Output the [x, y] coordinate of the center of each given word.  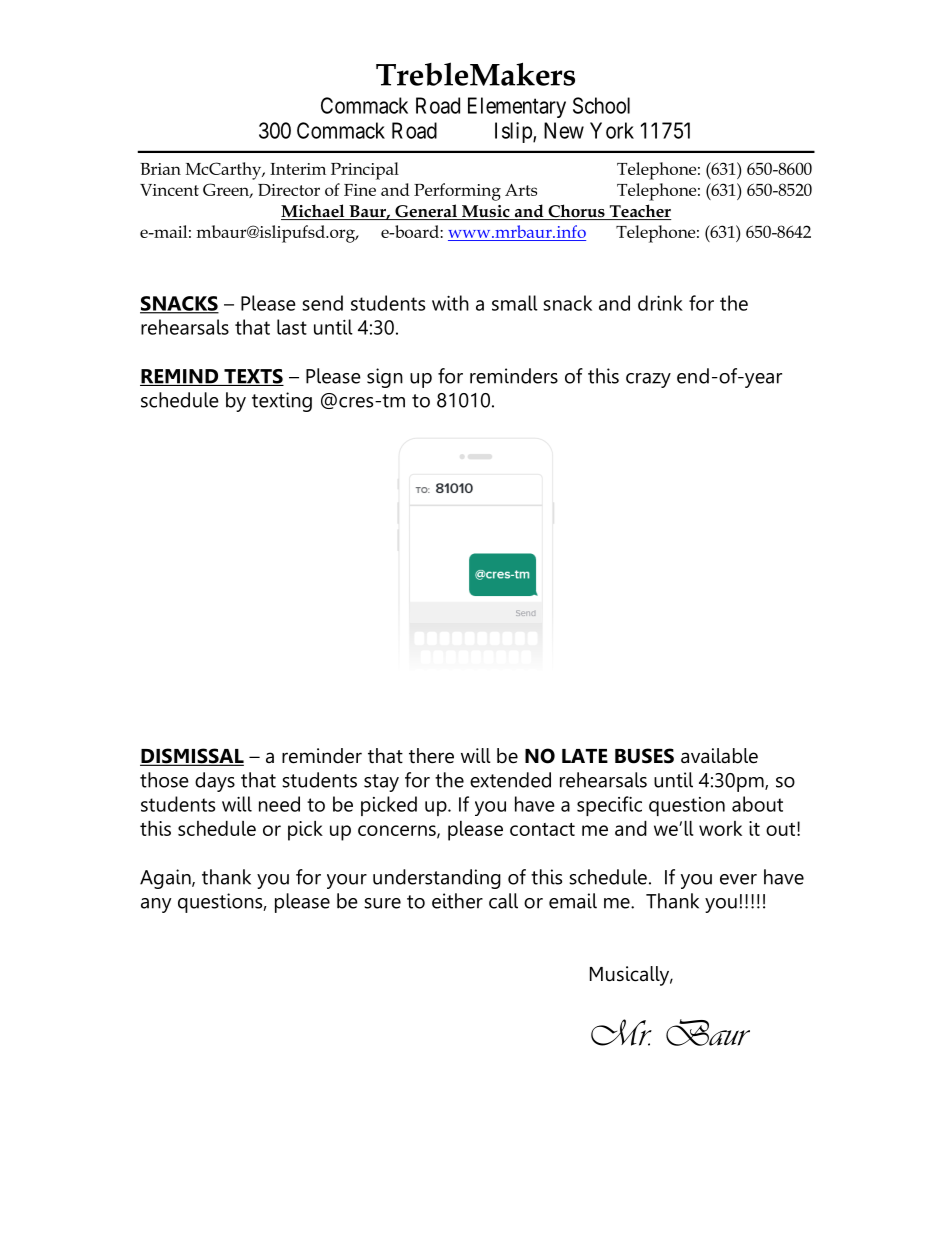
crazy [648, 380]
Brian [160, 169]
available [719, 756]
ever [738, 879]
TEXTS [253, 377]
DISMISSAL [192, 757]
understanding [437, 879]
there [431, 756]
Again [166, 879]
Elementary [517, 107]
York [612, 130]
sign [385, 378]
